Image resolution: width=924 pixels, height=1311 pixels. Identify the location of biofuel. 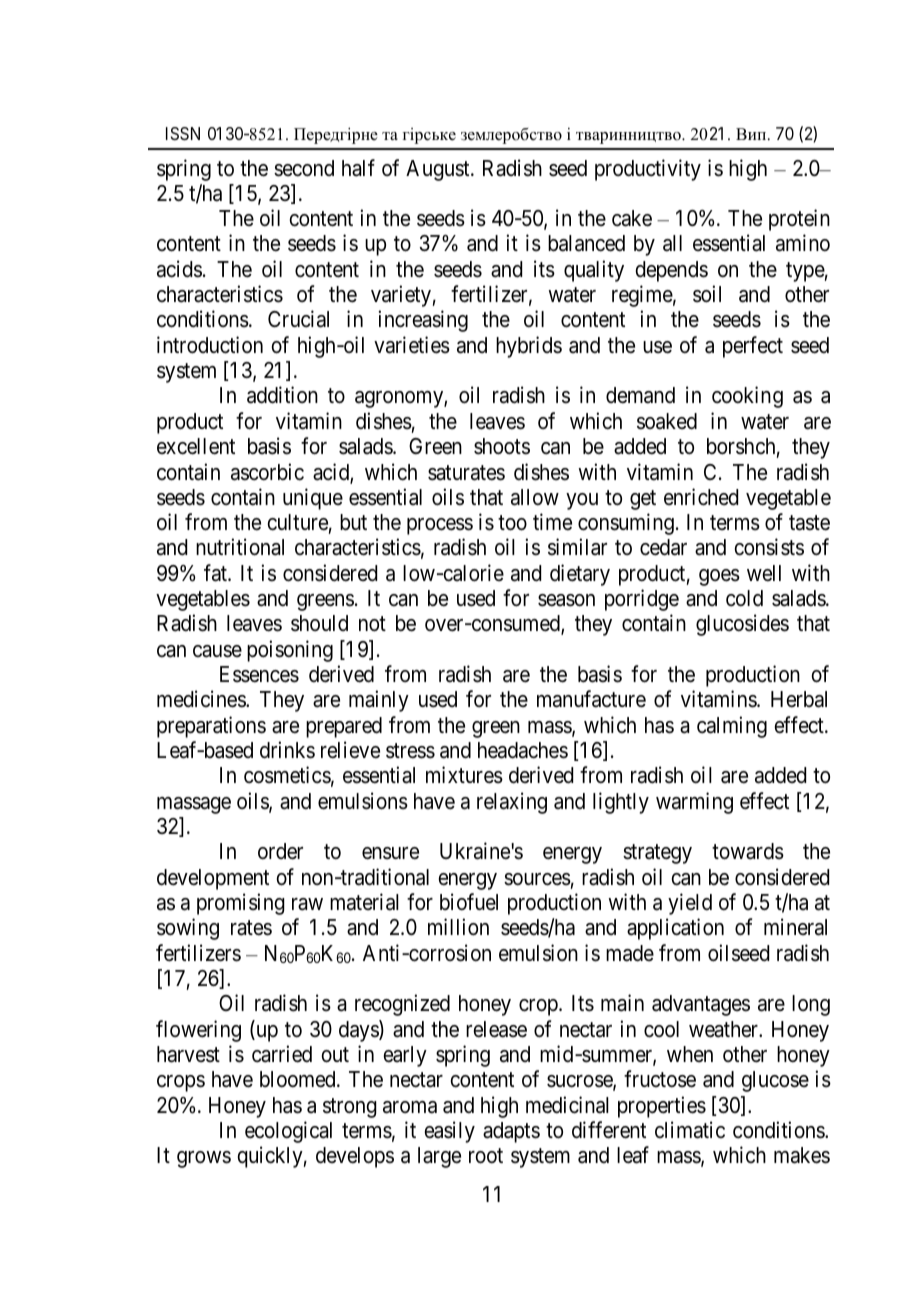
(469, 901).
